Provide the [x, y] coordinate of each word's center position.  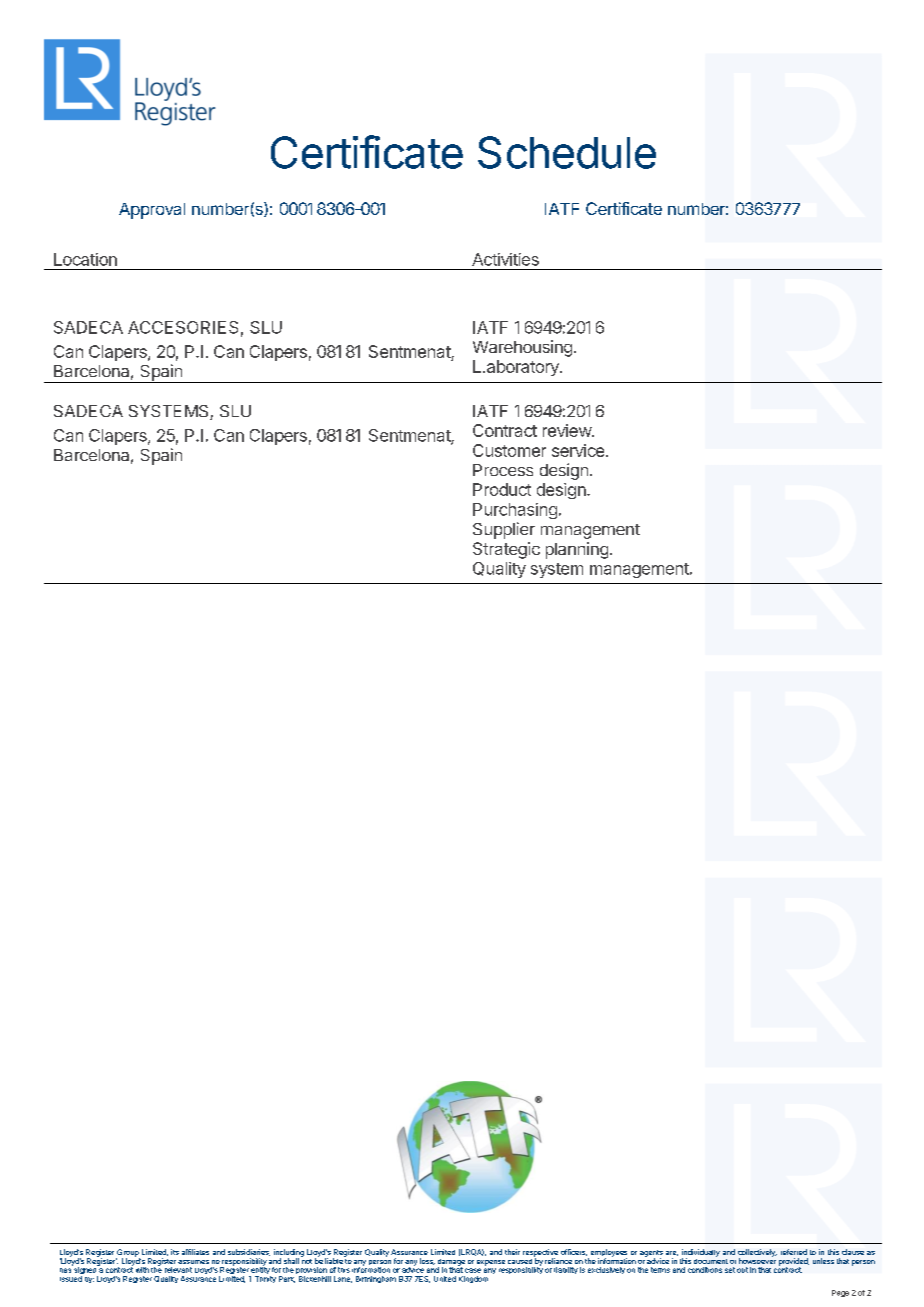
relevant [178, 1270]
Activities [505, 259]
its [175, 1252]
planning [577, 550]
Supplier [504, 530]
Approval [152, 211]
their [512, 1252]
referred [794, 1252]
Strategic [506, 550]
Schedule [567, 152]
